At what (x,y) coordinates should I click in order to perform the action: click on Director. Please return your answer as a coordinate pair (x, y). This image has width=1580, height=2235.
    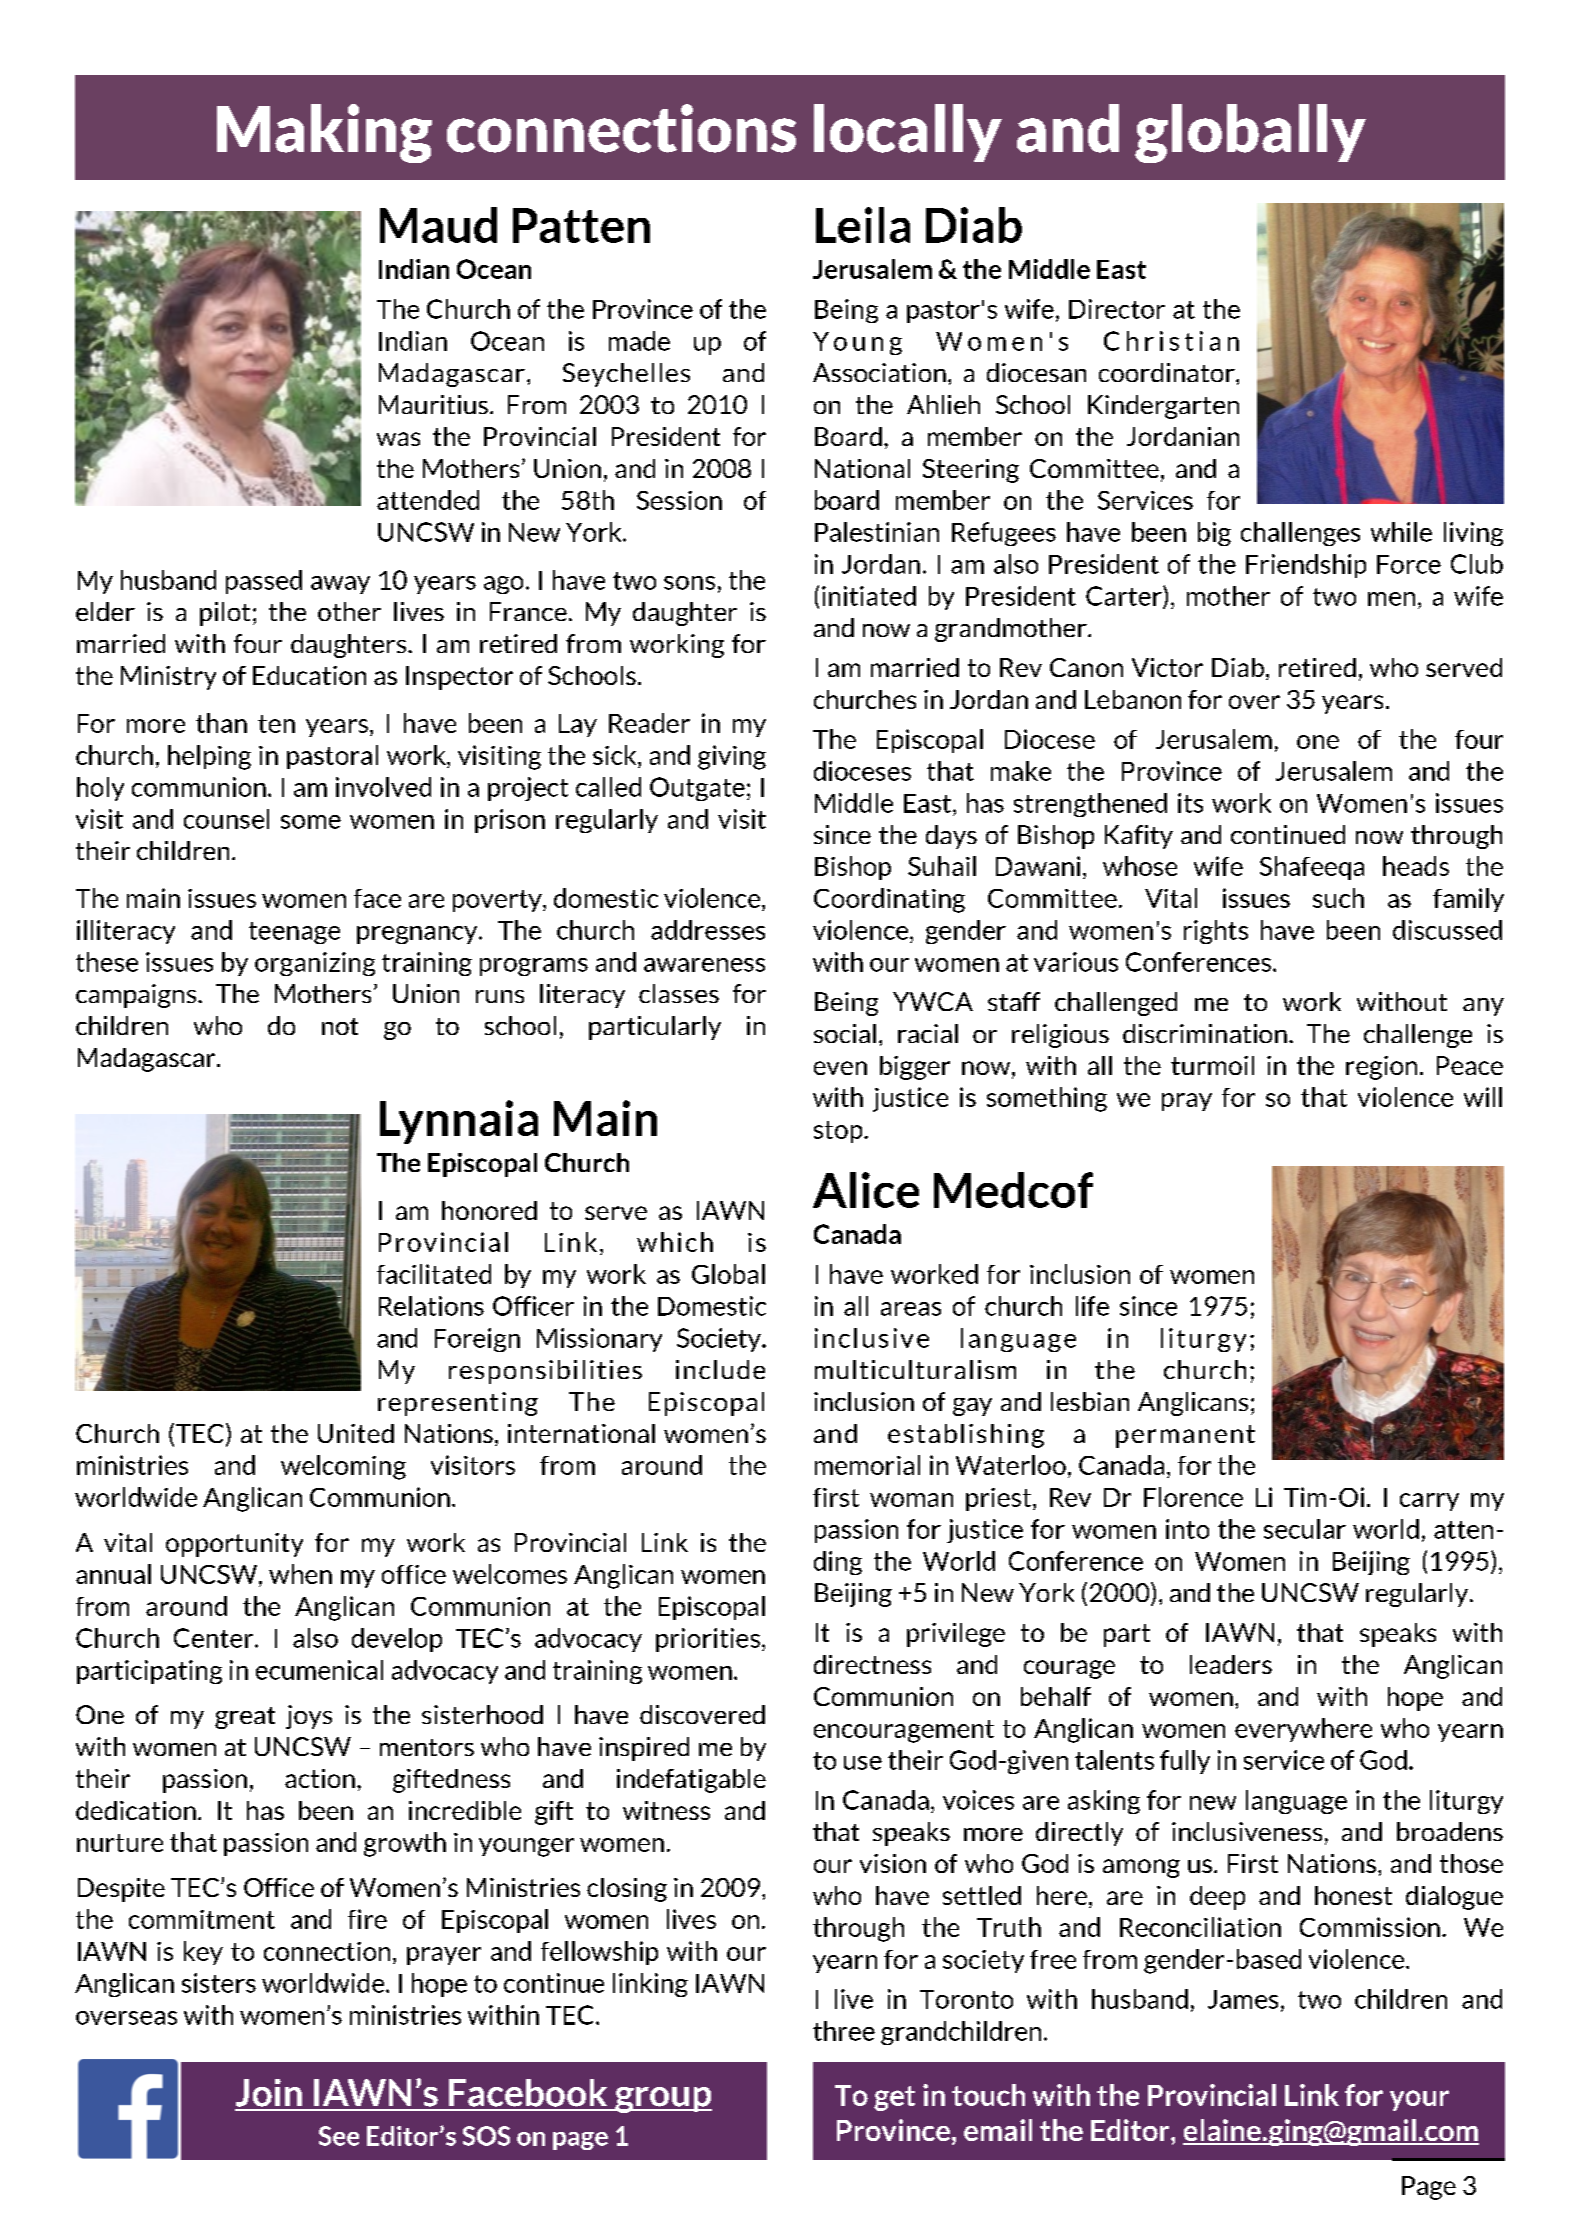
    Looking at the image, I should click on (1117, 309).
